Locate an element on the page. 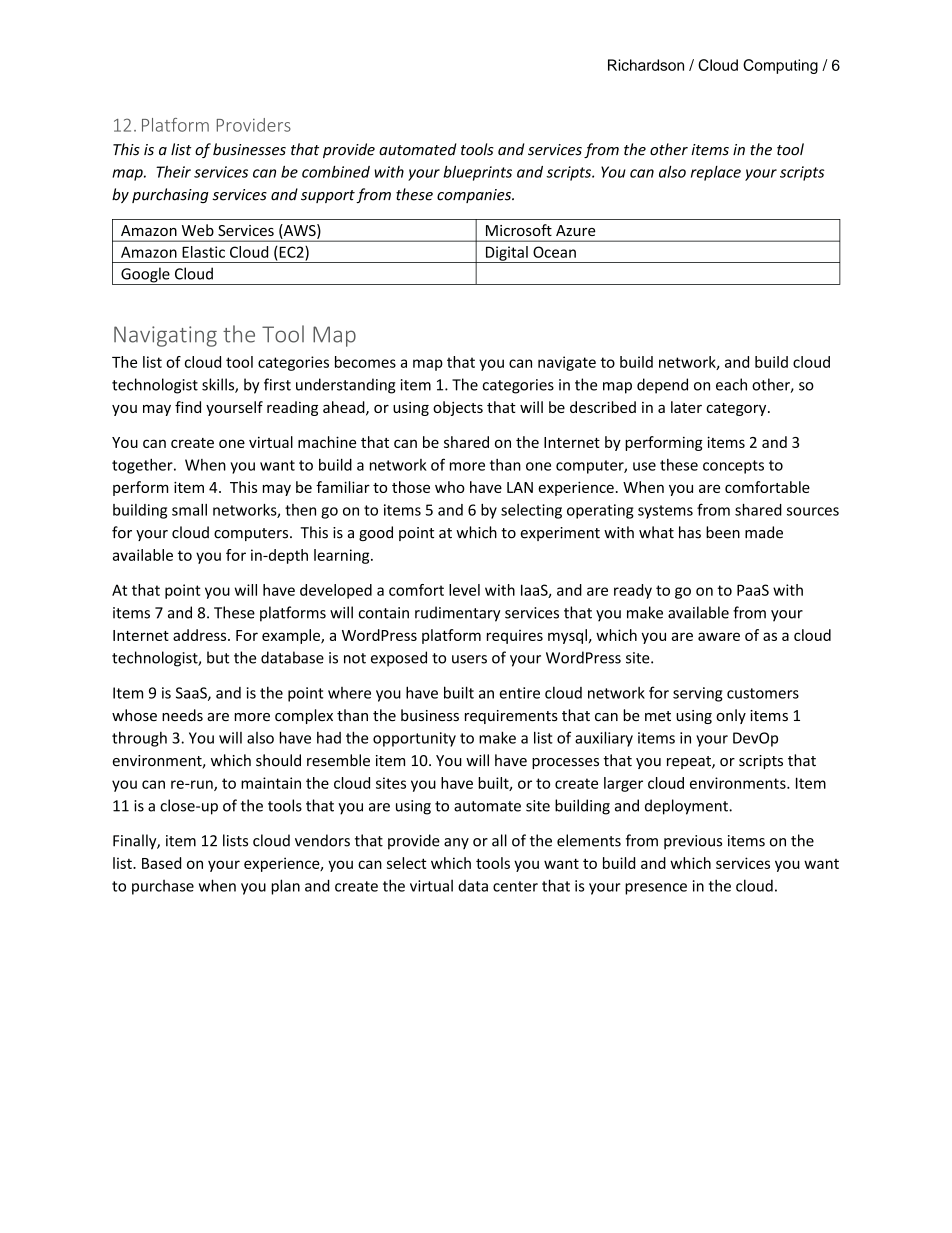 The height and width of the page is (1233, 952). users is located at coordinates (469, 659).
